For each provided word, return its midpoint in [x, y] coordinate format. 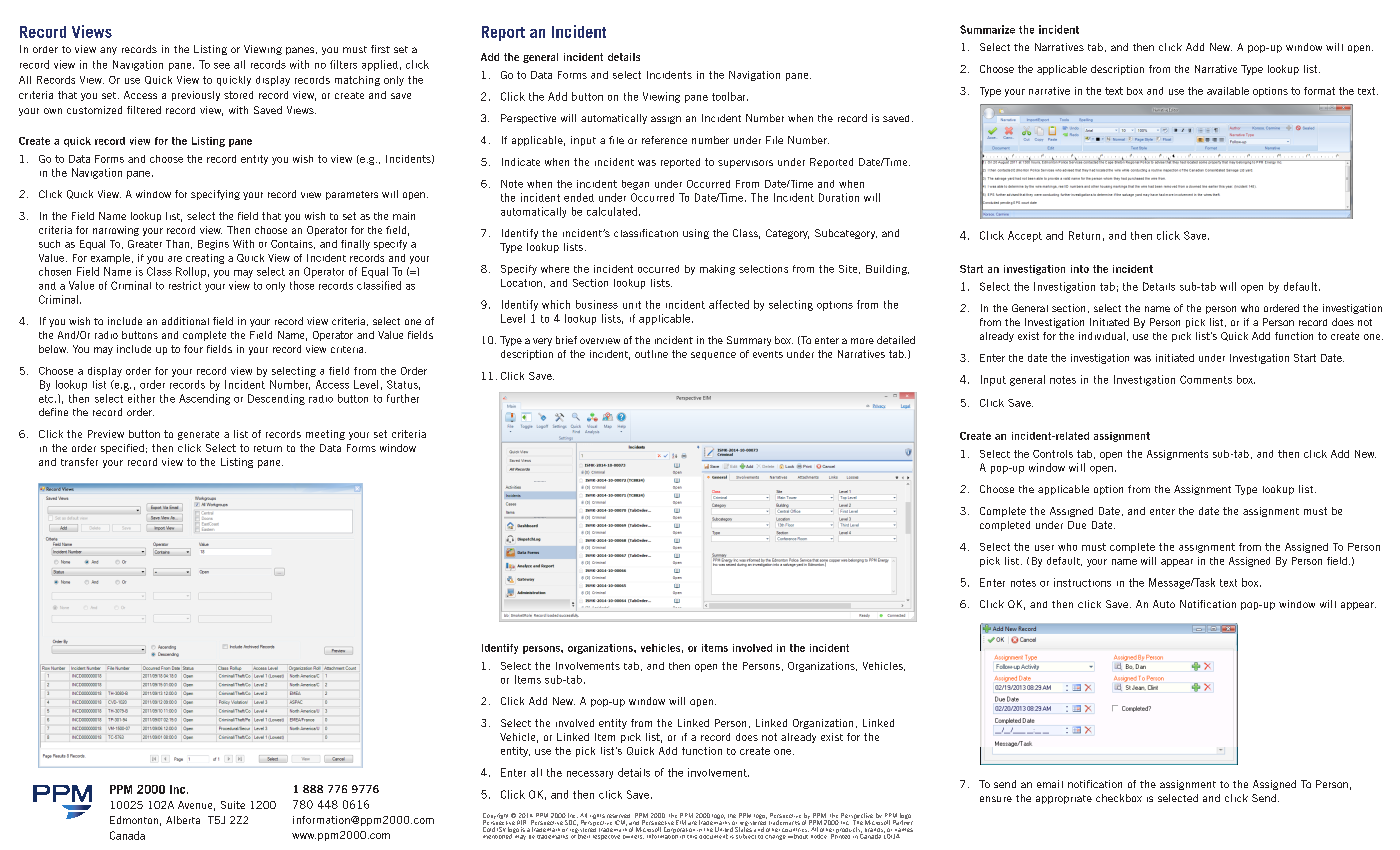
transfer [79, 462]
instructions [1082, 582]
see [222, 66]
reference [664, 140]
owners [633, 837]
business [597, 304]
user [1044, 548]
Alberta [183, 820]
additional [185, 321]
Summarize [987, 29]
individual [1102, 336]
